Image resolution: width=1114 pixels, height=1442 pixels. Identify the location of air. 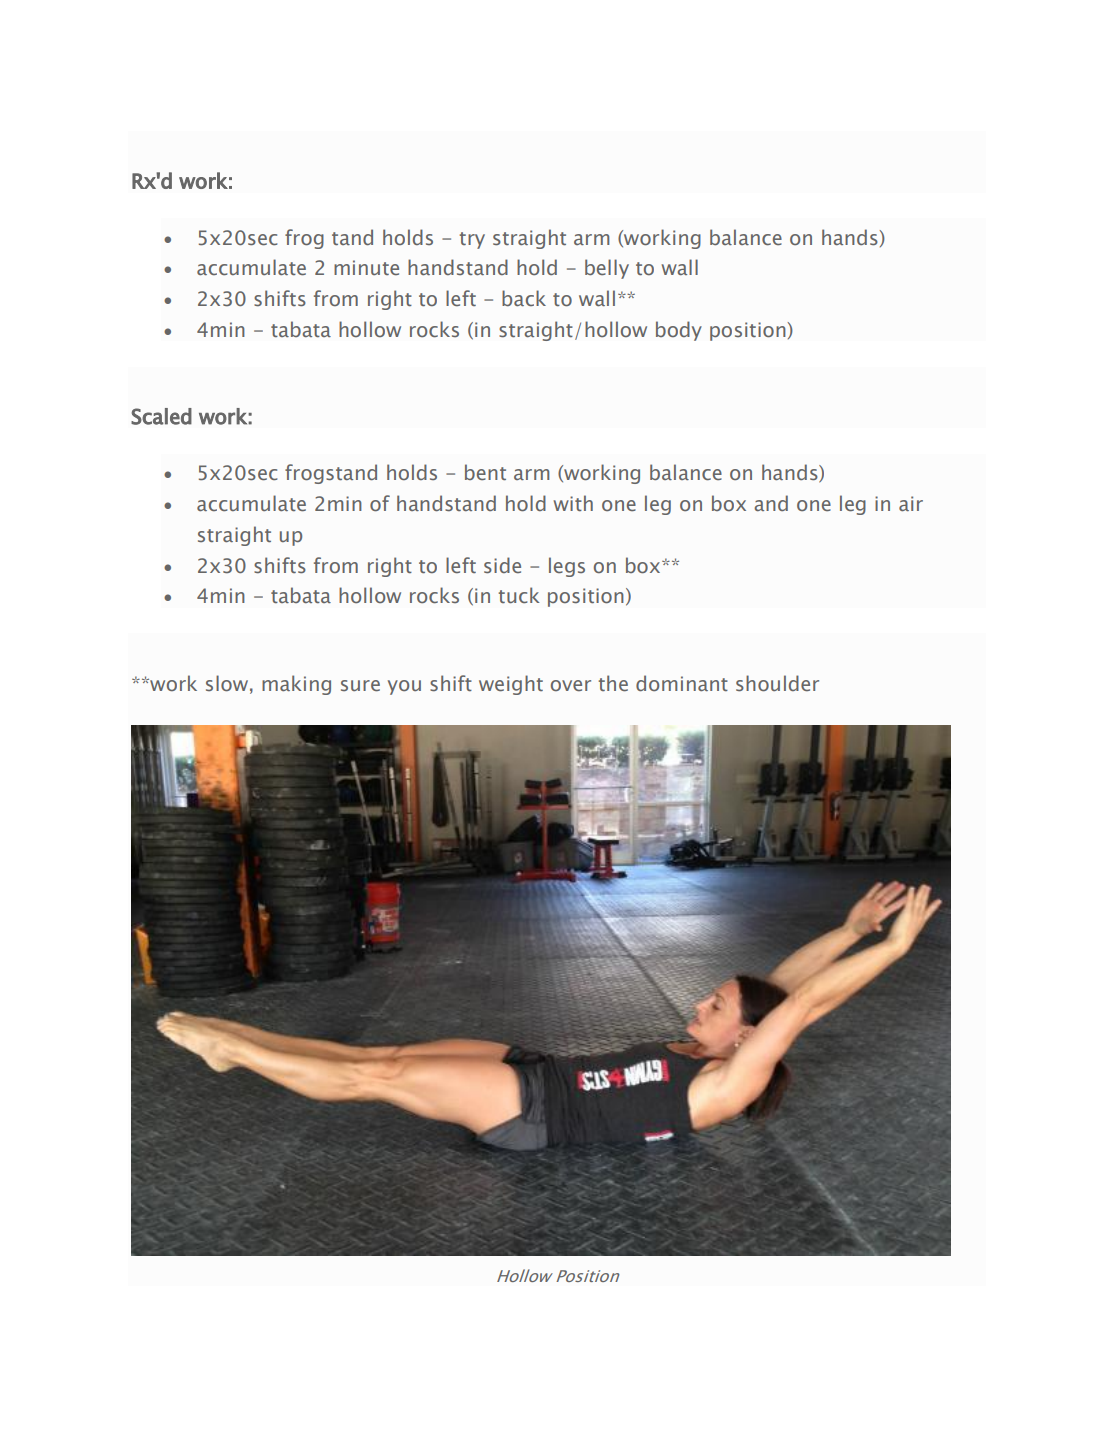
(911, 503).
